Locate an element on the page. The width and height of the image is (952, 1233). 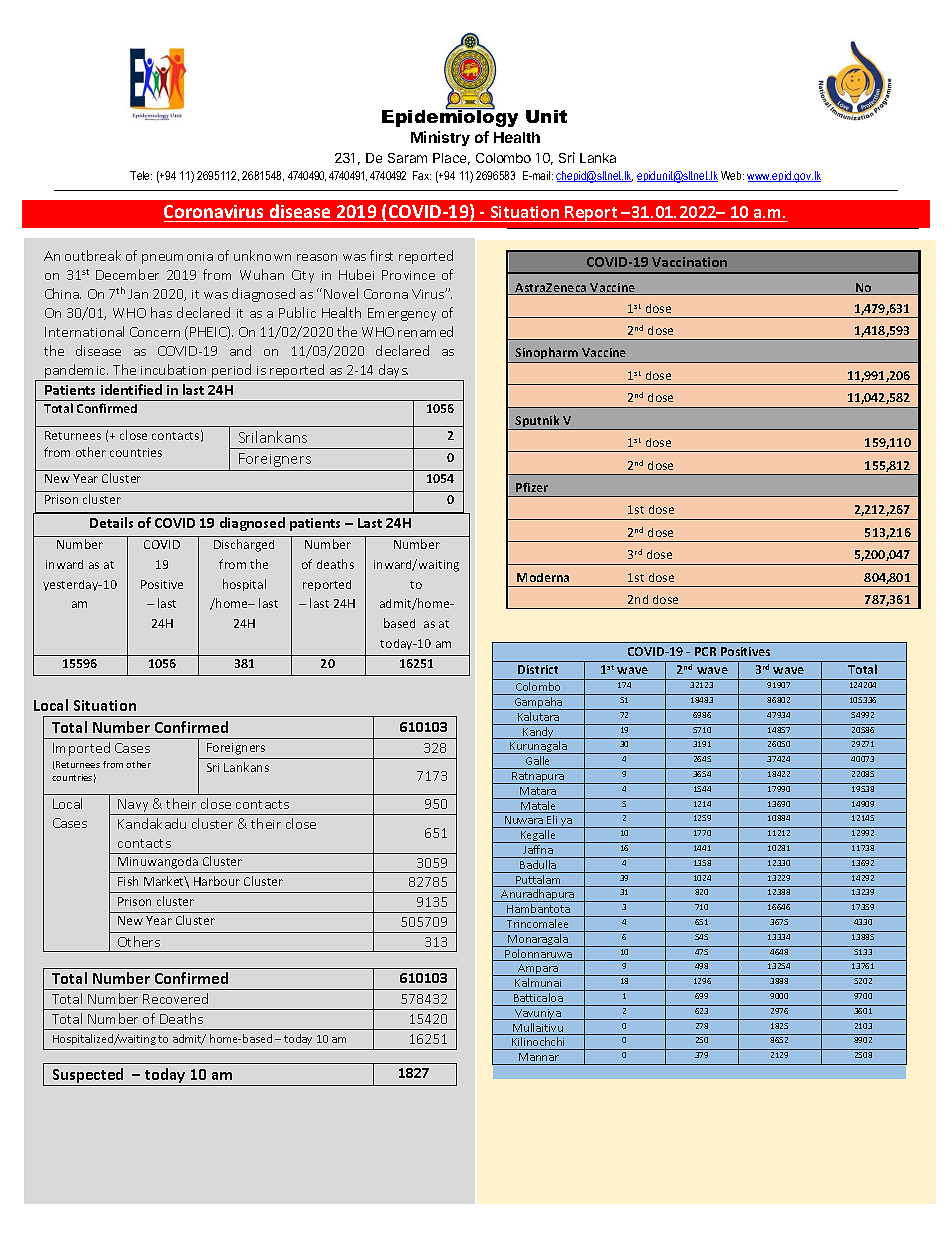
Imported is located at coordinates (81, 749).
